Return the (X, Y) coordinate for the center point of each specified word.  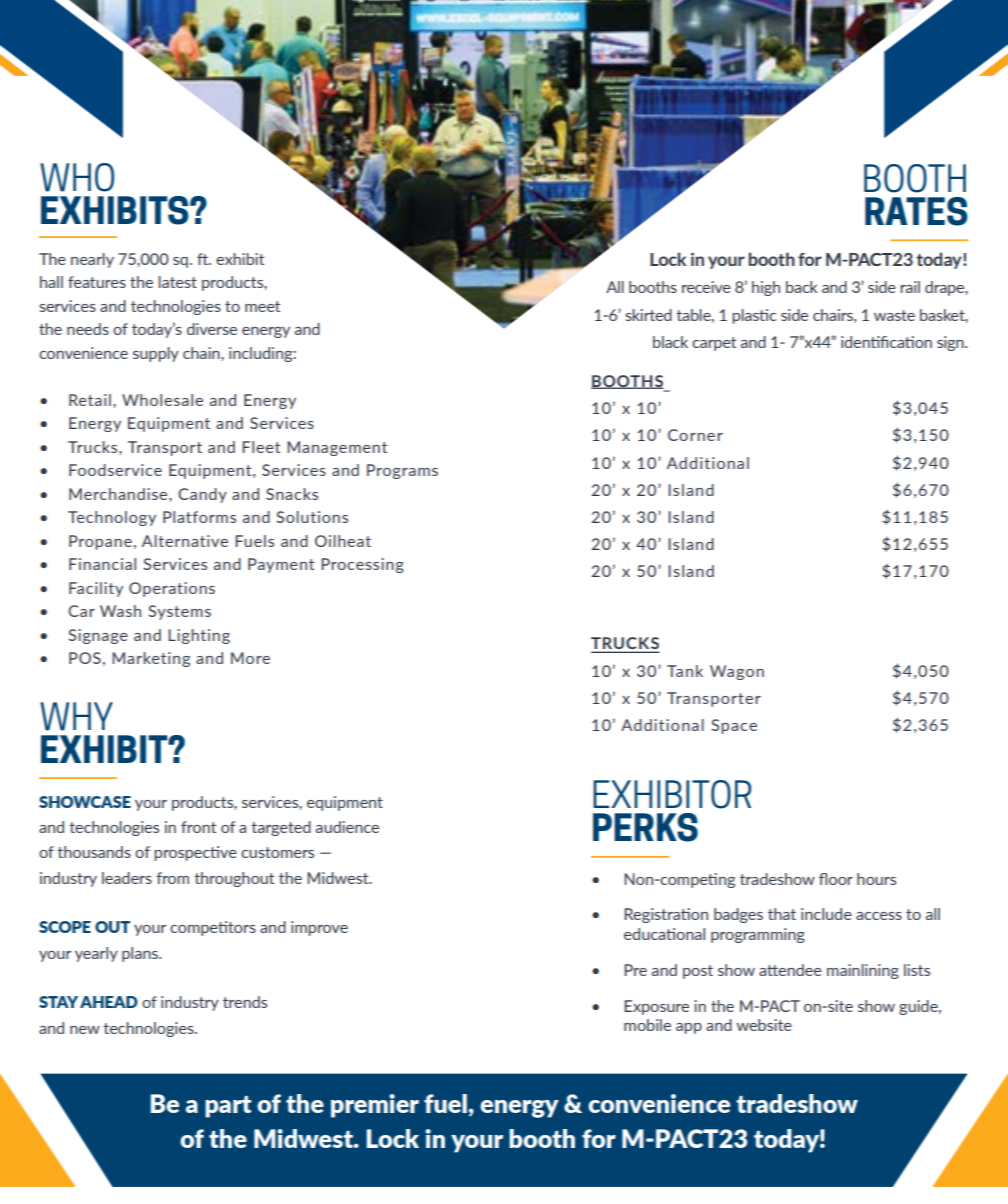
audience (347, 827)
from (172, 878)
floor (836, 879)
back (802, 287)
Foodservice (115, 470)
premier (375, 1106)
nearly (92, 260)
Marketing (151, 659)
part (228, 1107)
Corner (695, 435)
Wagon (737, 672)
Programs (402, 471)
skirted (648, 315)
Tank (685, 671)
